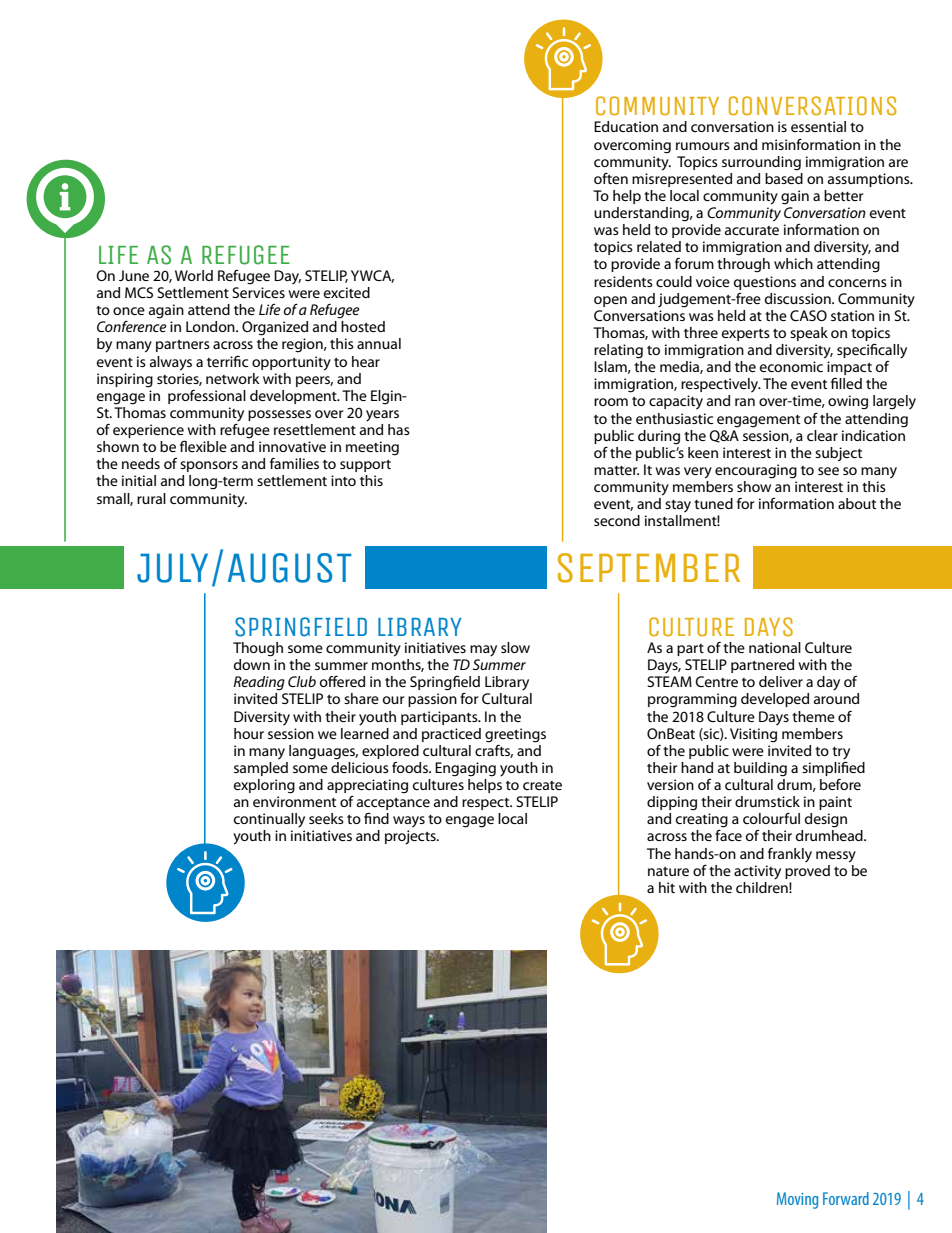 The height and width of the screenshot is (1233, 952). Describe the element at coordinates (826, 820) in the screenshot. I see `design` at that location.
